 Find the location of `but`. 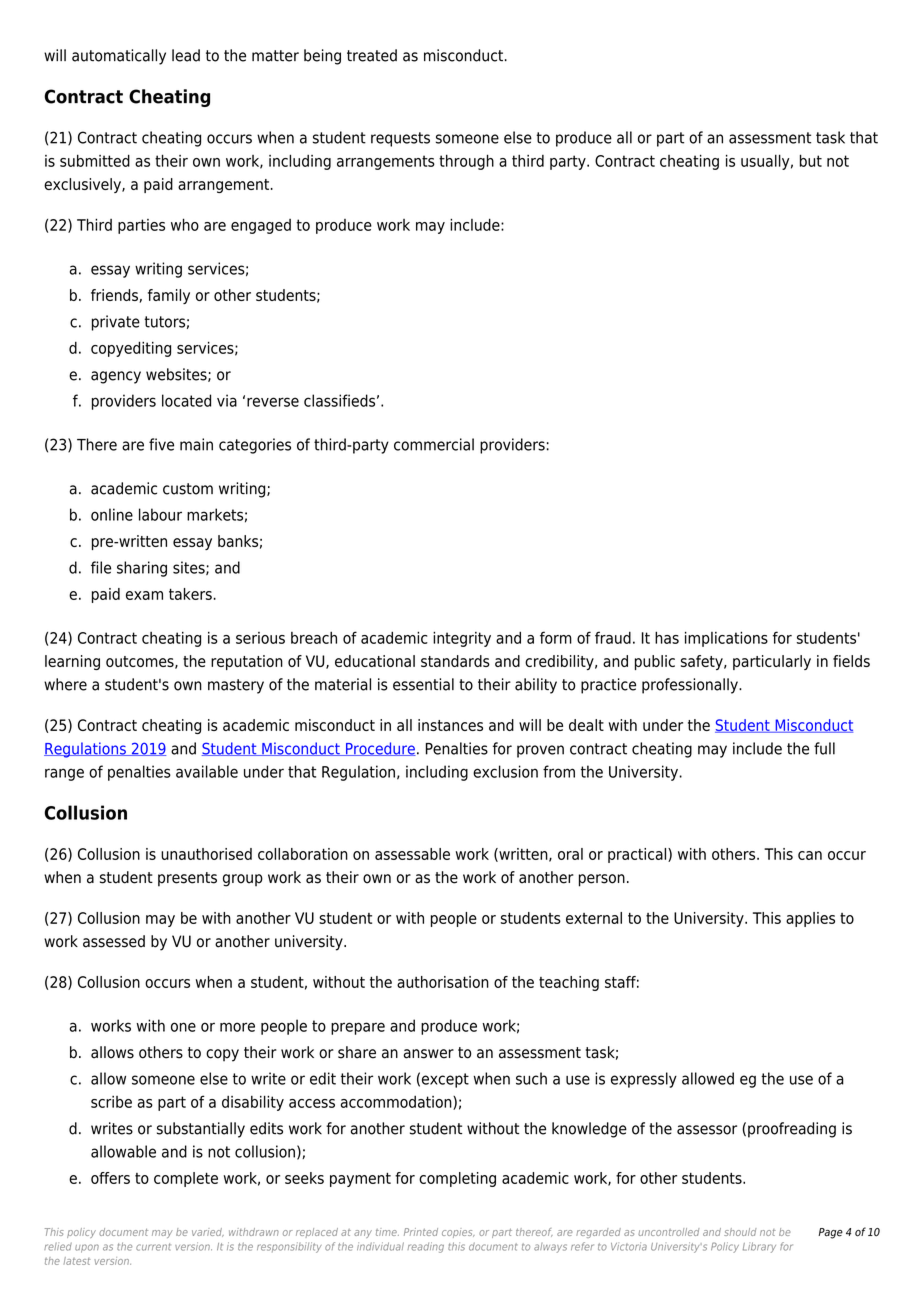

but is located at coordinates (811, 160).
